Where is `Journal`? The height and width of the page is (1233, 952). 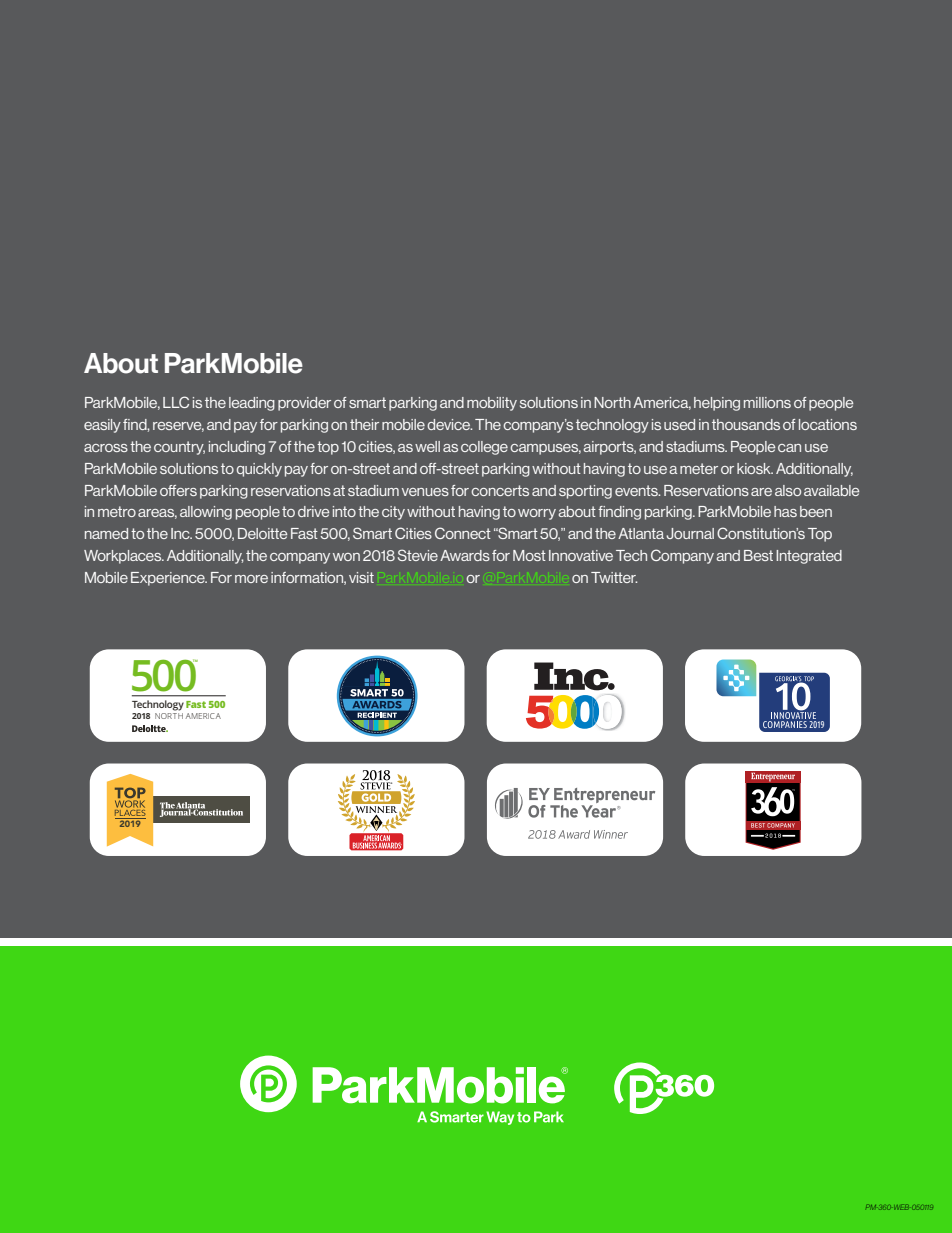 Journal is located at coordinates (690, 533).
